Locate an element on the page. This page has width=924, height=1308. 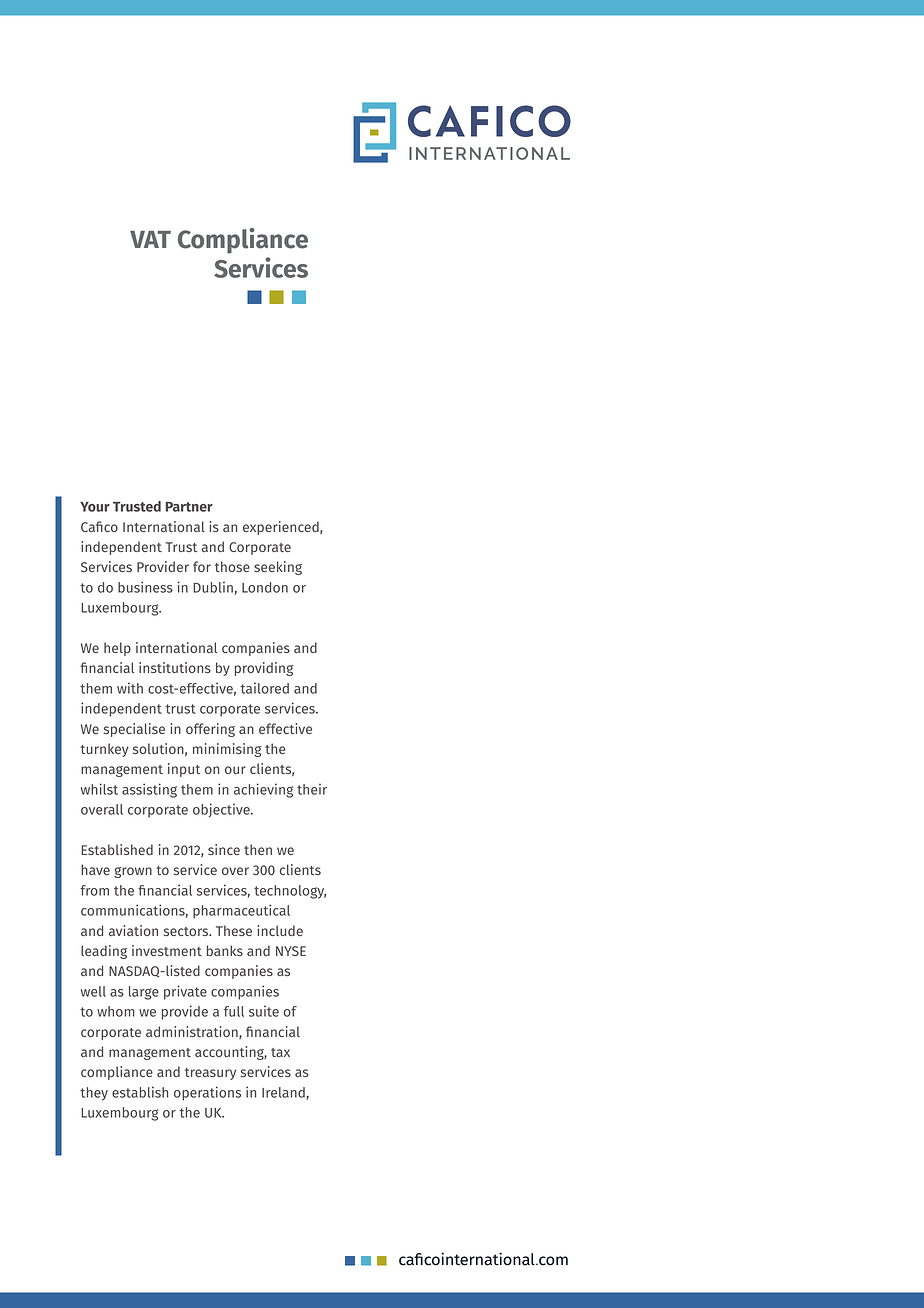
they is located at coordinates (94, 1094).
